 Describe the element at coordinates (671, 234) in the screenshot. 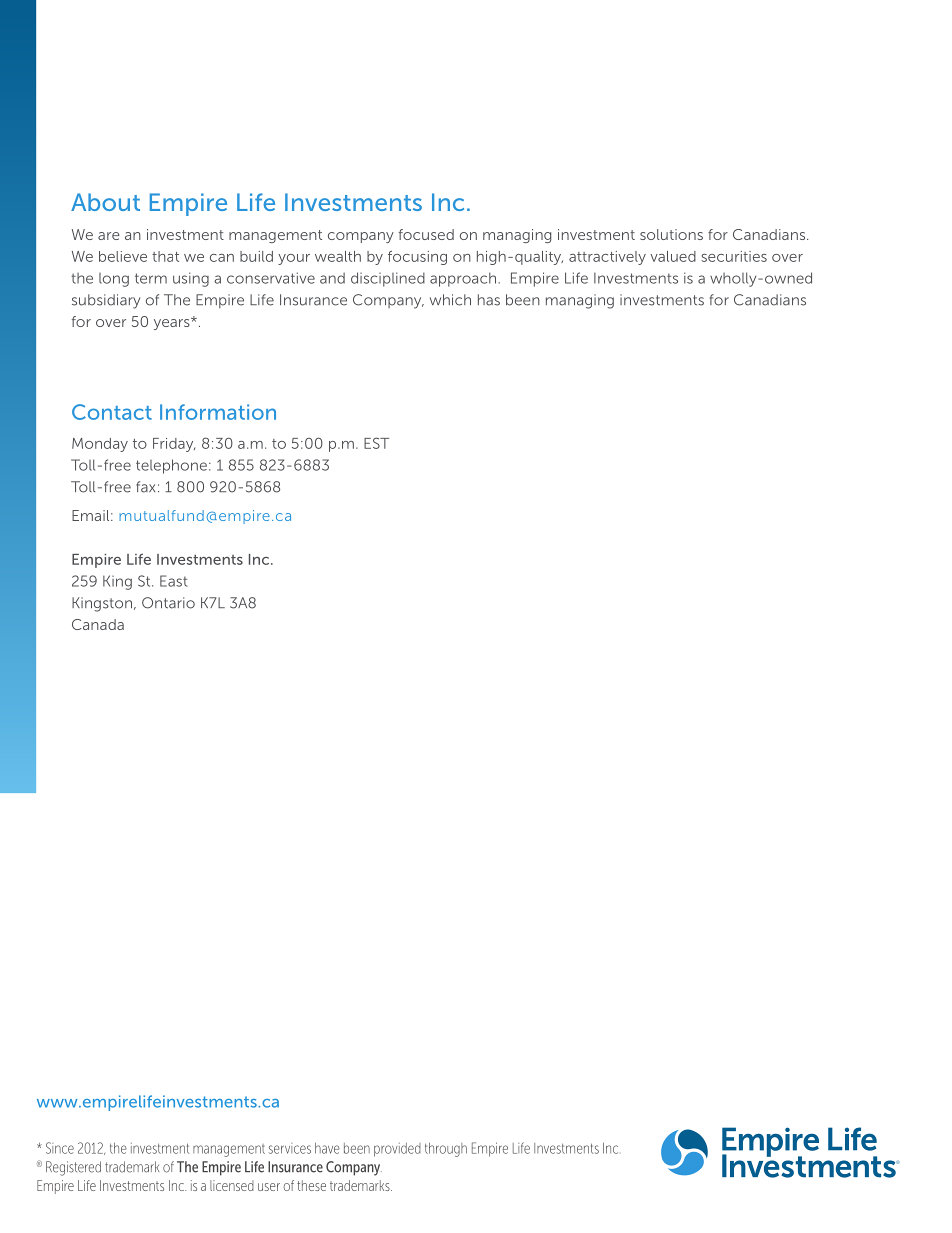

I see `solutions` at that location.
